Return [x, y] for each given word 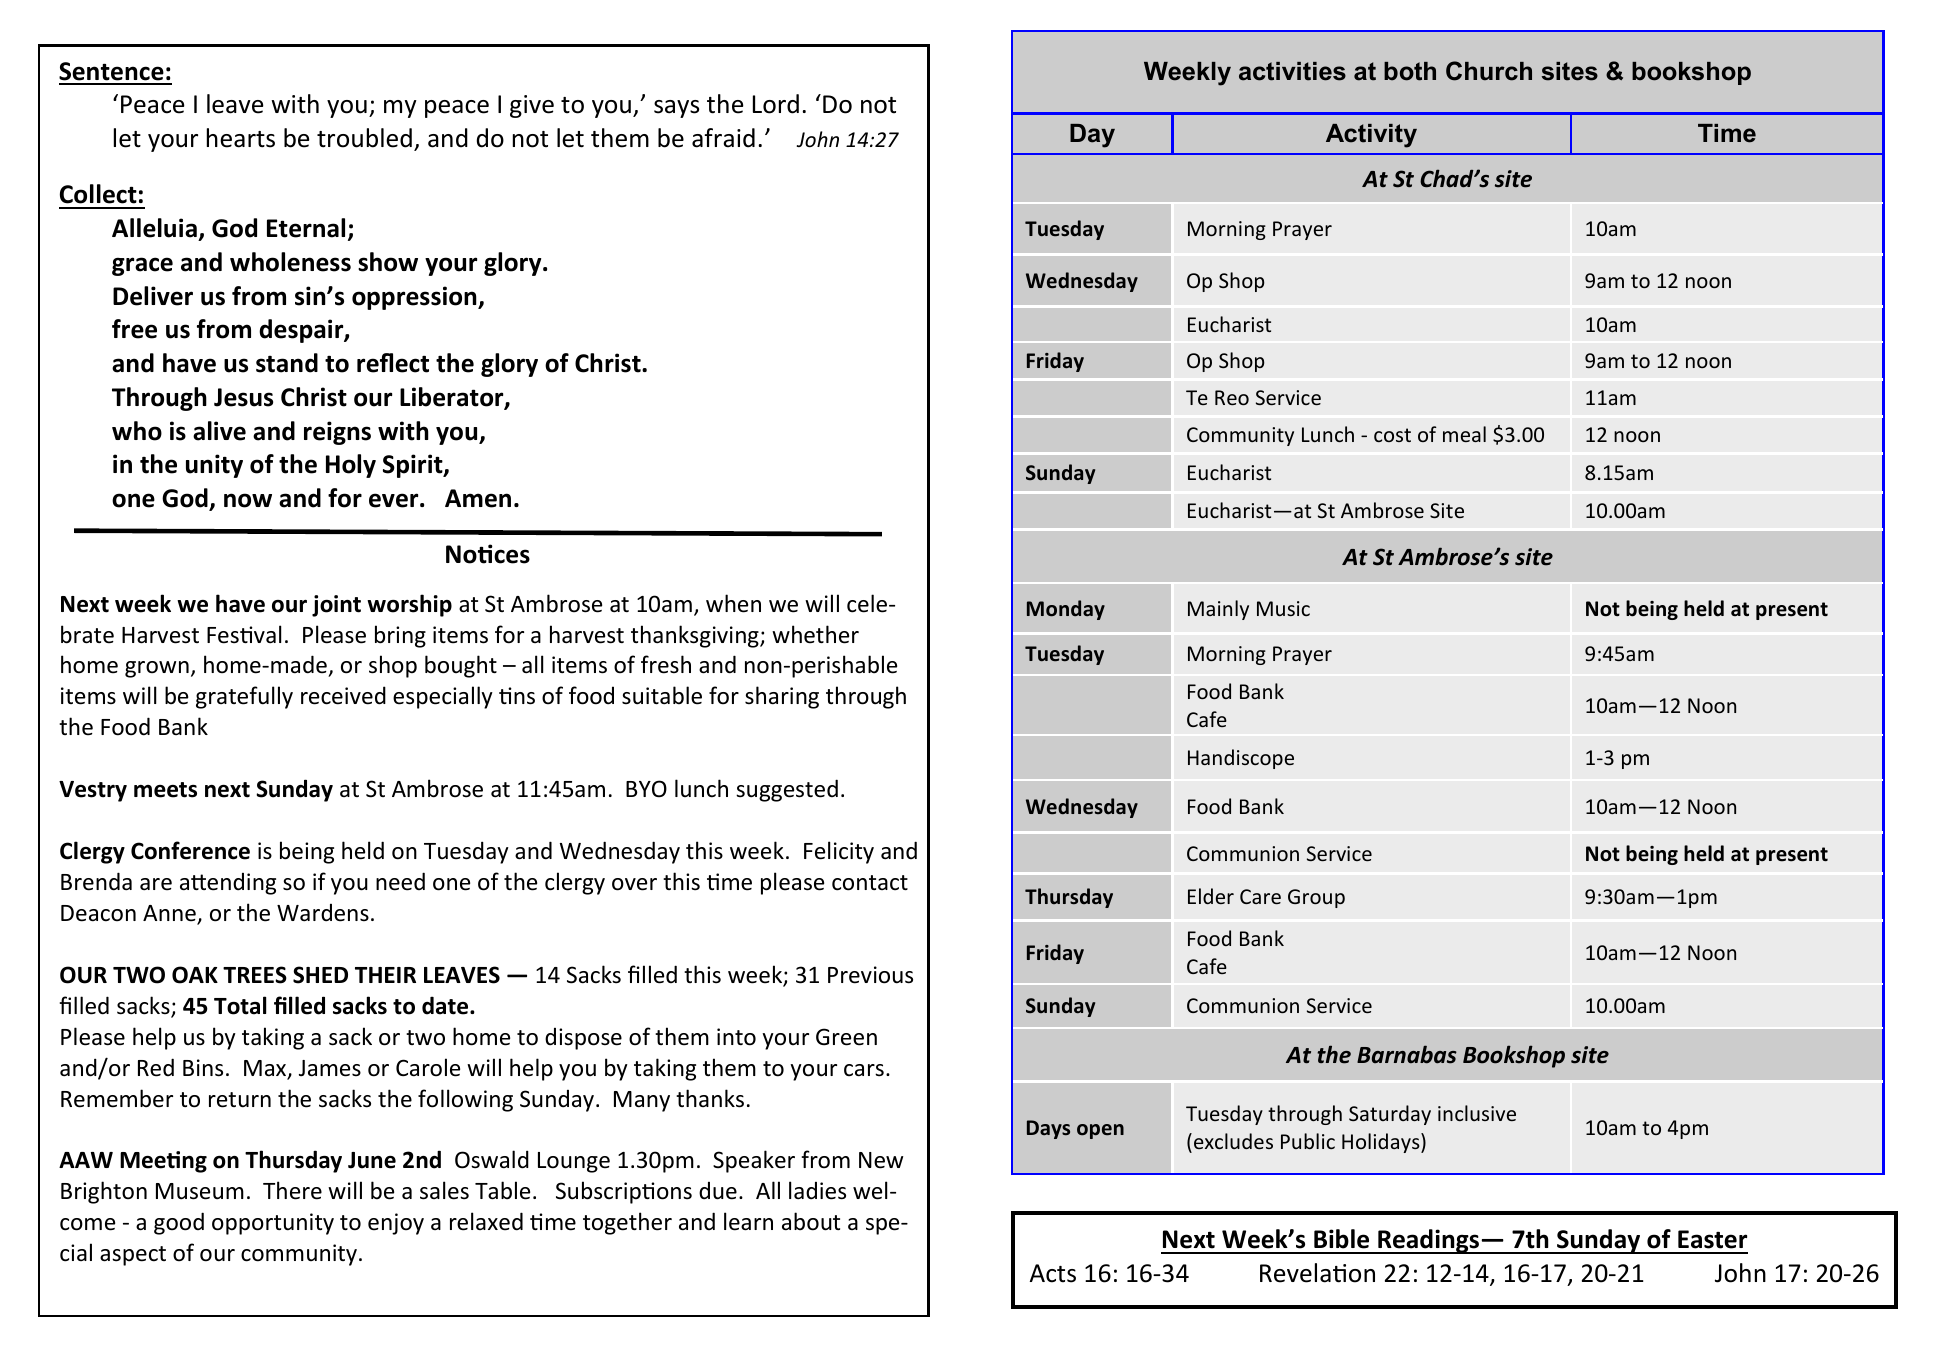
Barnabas [1407, 1054]
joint [336, 606]
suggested [787, 790]
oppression [415, 298]
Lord [776, 104]
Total [240, 1005]
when [733, 603]
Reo [1232, 397]
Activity [1371, 136]
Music [1283, 608]
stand [287, 363]
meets [165, 790]
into [736, 1037]
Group [1316, 898]
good [179, 1223]
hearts [241, 138]
